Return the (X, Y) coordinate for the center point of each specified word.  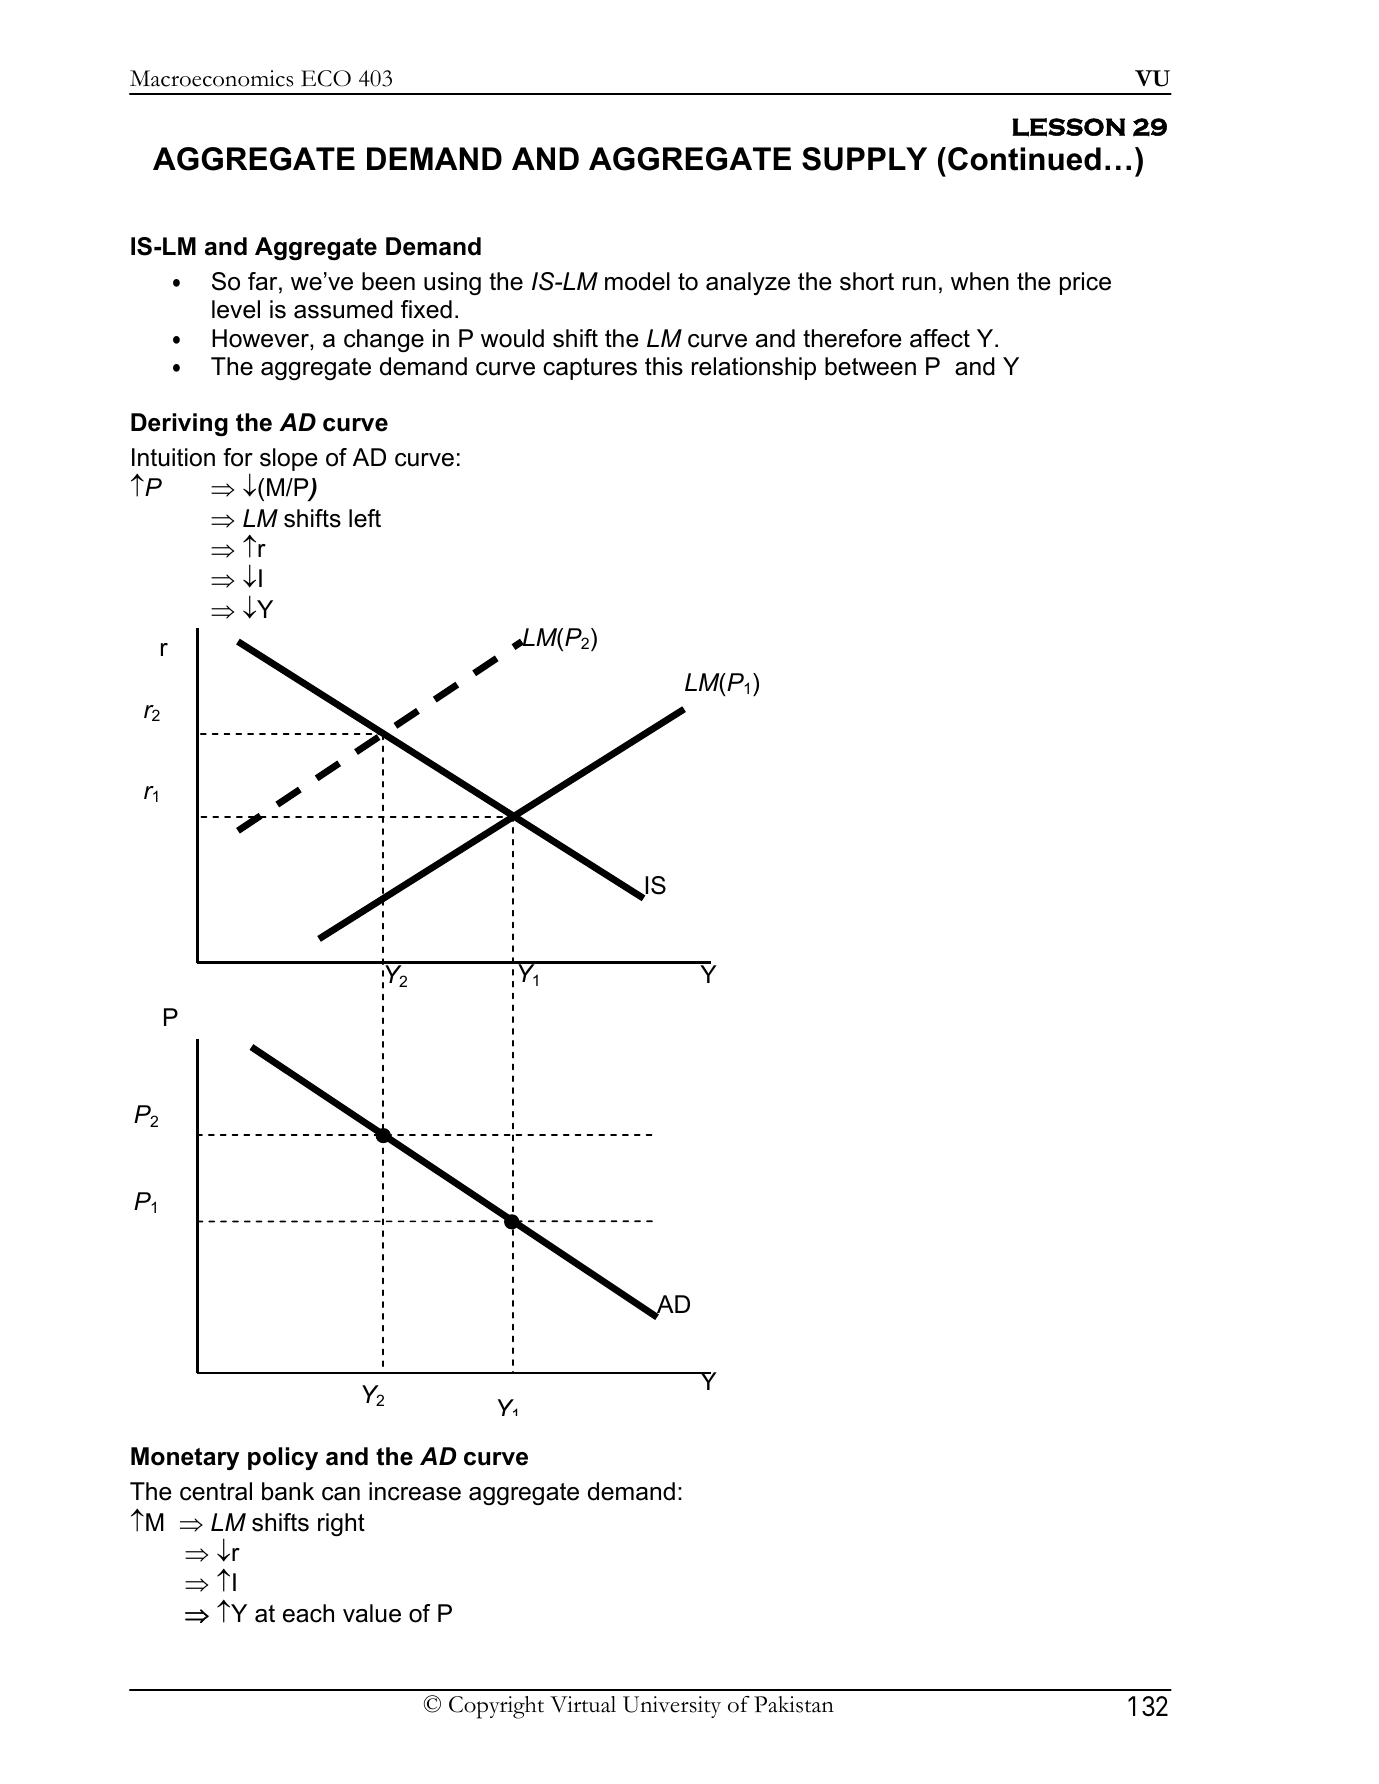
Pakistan (794, 1704)
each (308, 1613)
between (870, 366)
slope (289, 459)
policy (283, 1458)
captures (590, 369)
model (637, 281)
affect (940, 338)
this (664, 366)
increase (415, 1491)
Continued (1024, 159)
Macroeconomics (211, 78)
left (365, 518)
